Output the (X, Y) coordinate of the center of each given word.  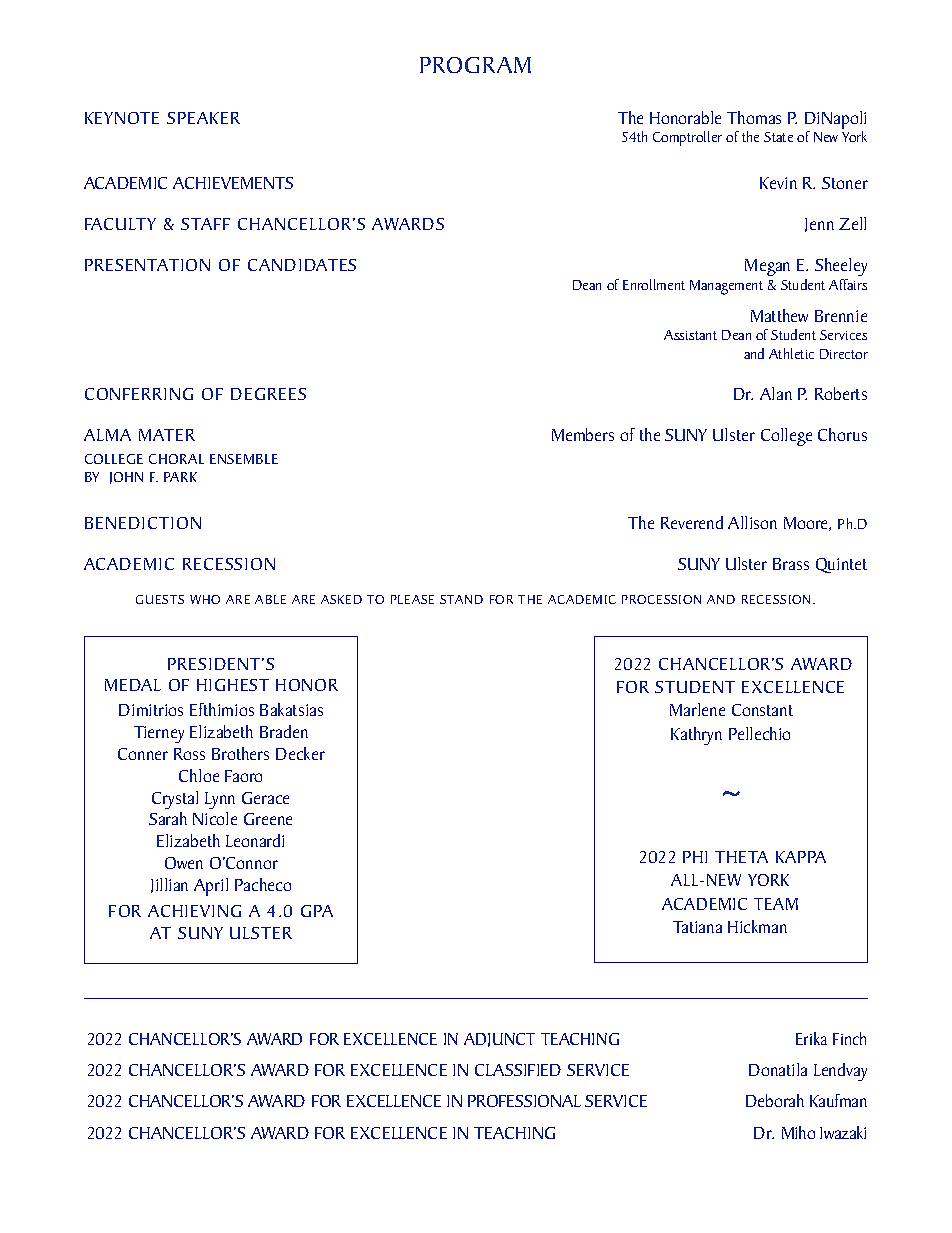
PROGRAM (475, 65)
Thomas (754, 117)
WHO (205, 599)
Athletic (791, 353)
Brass (791, 564)
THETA (741, 857)
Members (583, 434)
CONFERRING (139, 394)
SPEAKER (203, 118)
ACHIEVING (194, 911)
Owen (184, 863)
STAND (461, 599)
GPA (317, 911)
